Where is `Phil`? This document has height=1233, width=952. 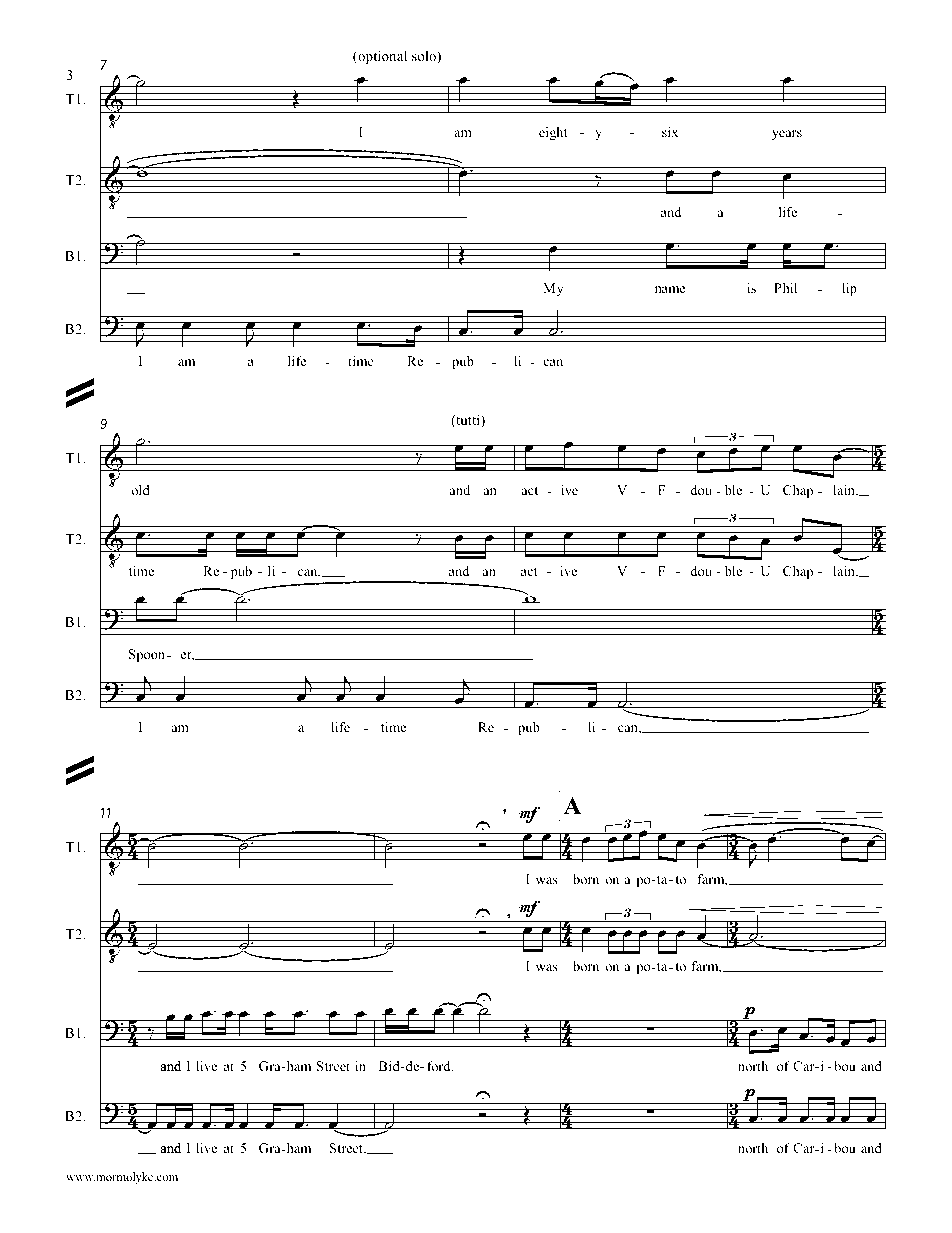 Phil is located at coordinates (785, 288).
